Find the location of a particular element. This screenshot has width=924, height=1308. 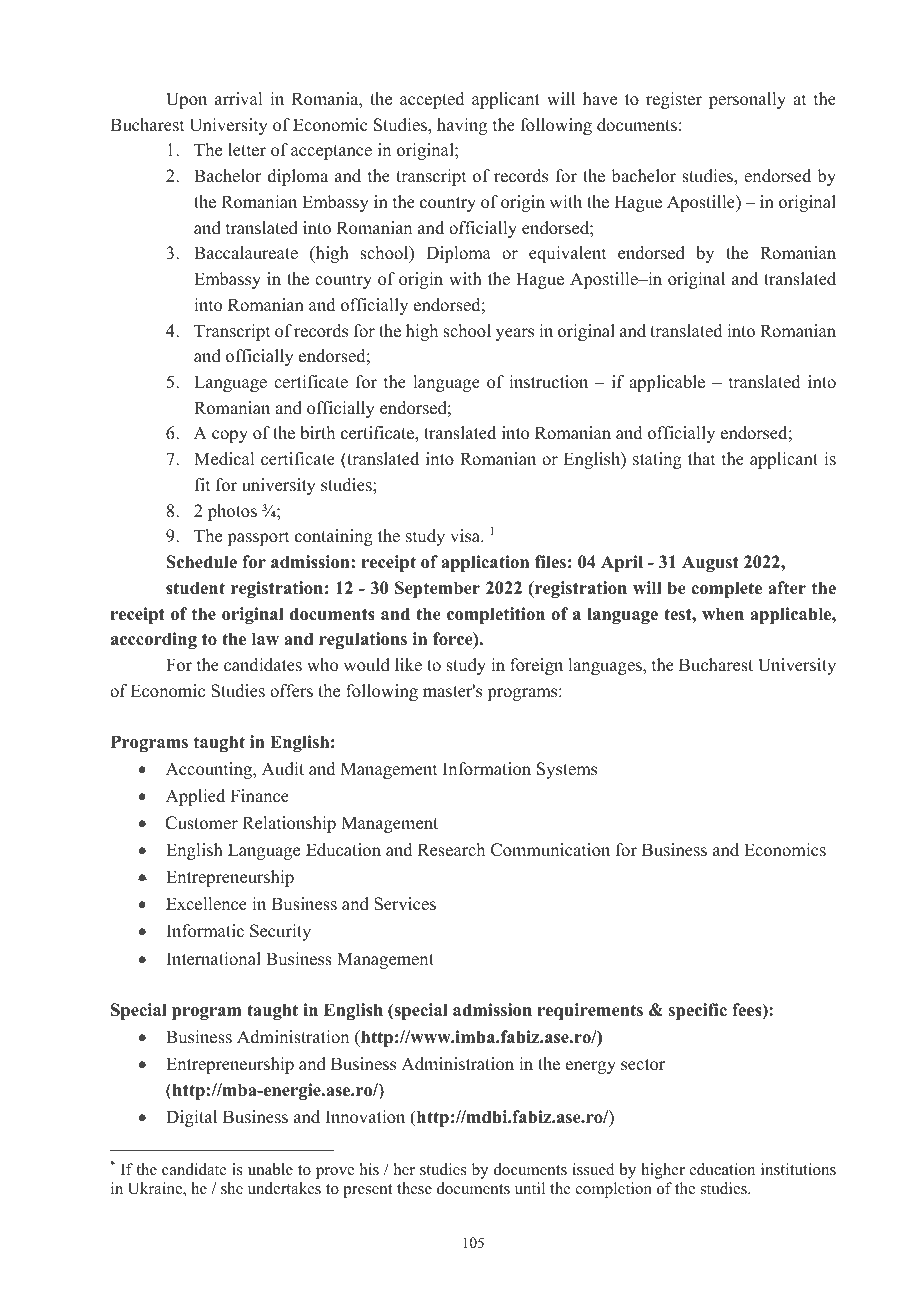

letter is located at coordinates (247, 150).
